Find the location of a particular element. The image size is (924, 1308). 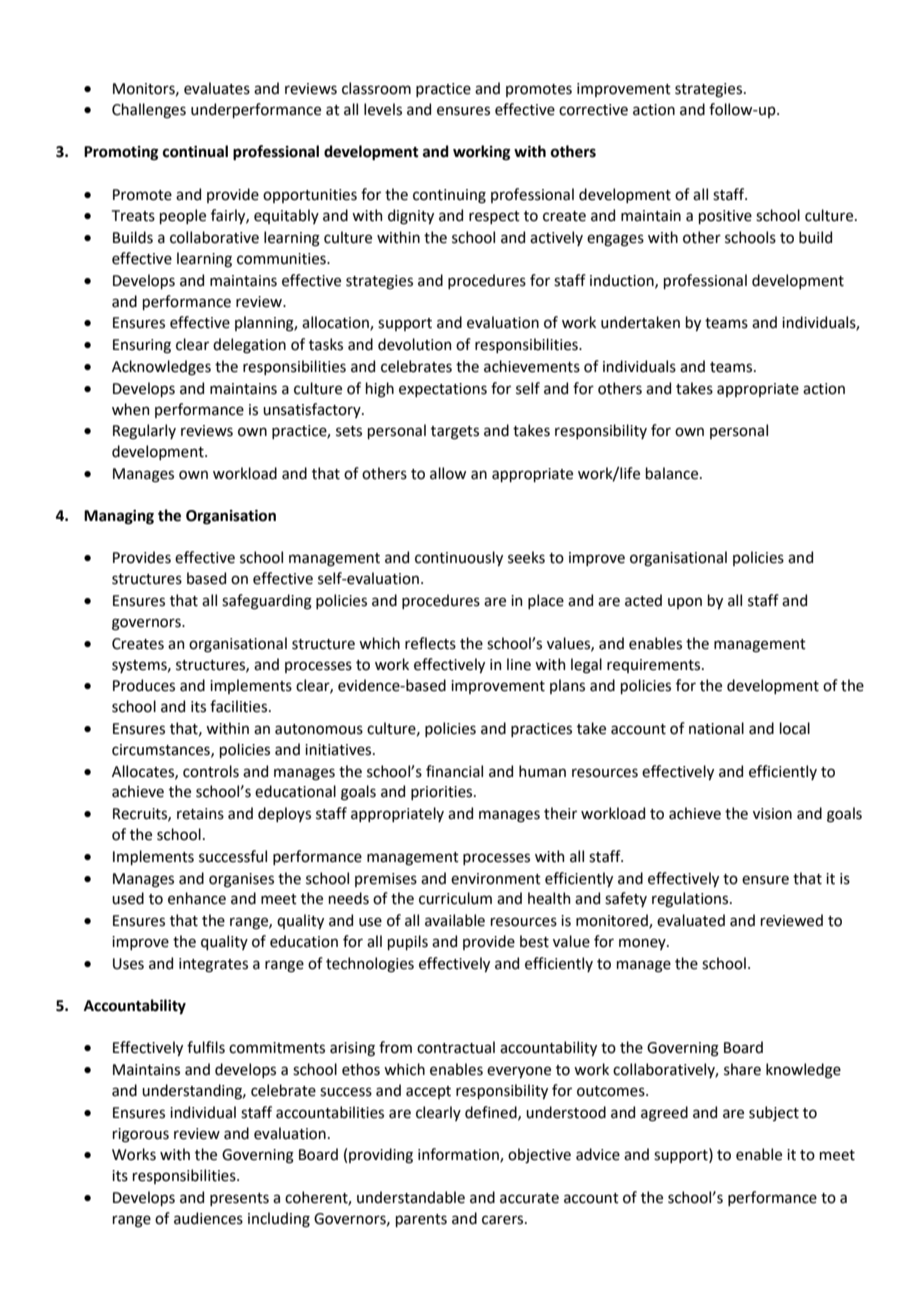

positive is located at coordinates (725, 217).
